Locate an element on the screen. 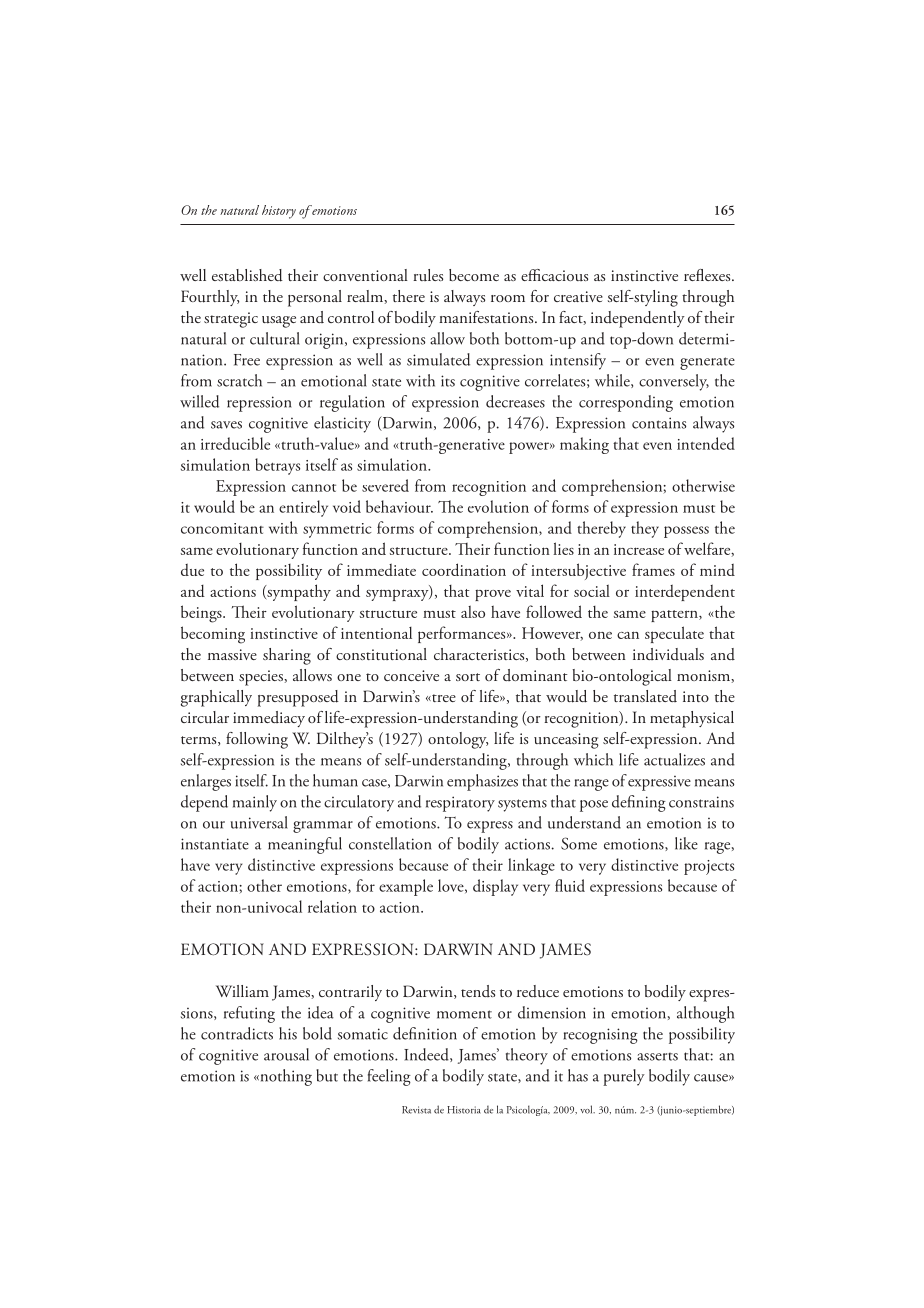 This screenshot has width=924, height=1308. irreducible is located at coordinates (235, 443).
